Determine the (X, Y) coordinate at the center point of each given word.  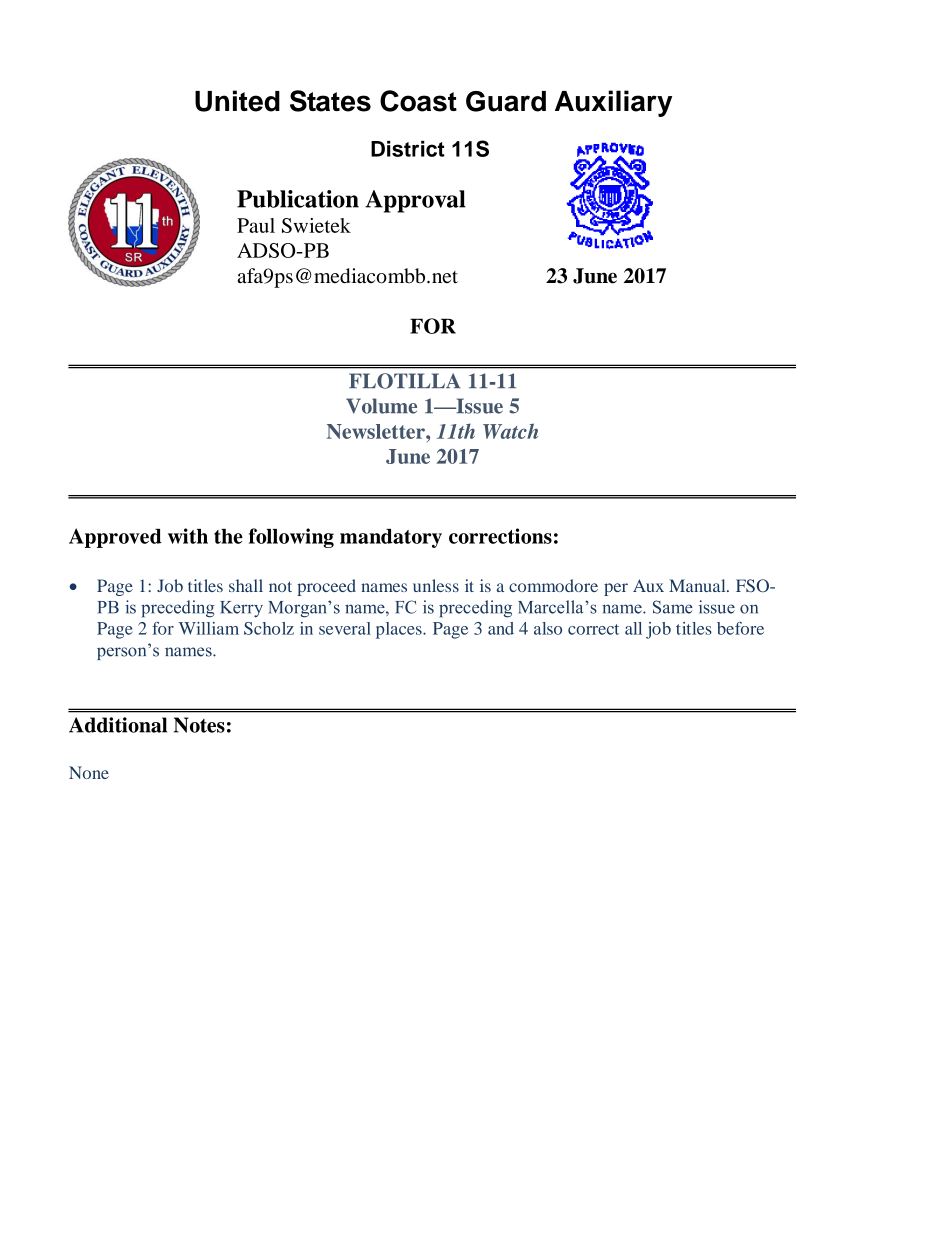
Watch (510, 431)
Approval (415, 201)
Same (673, 607)
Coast (418, 101)
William (209, 628)
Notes (199, 725)
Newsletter (377, 431)
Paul (256, 225)
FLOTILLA (405, 381)
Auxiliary (613, 103)
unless (436, 585)
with (188, 536)
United (237, 101)
